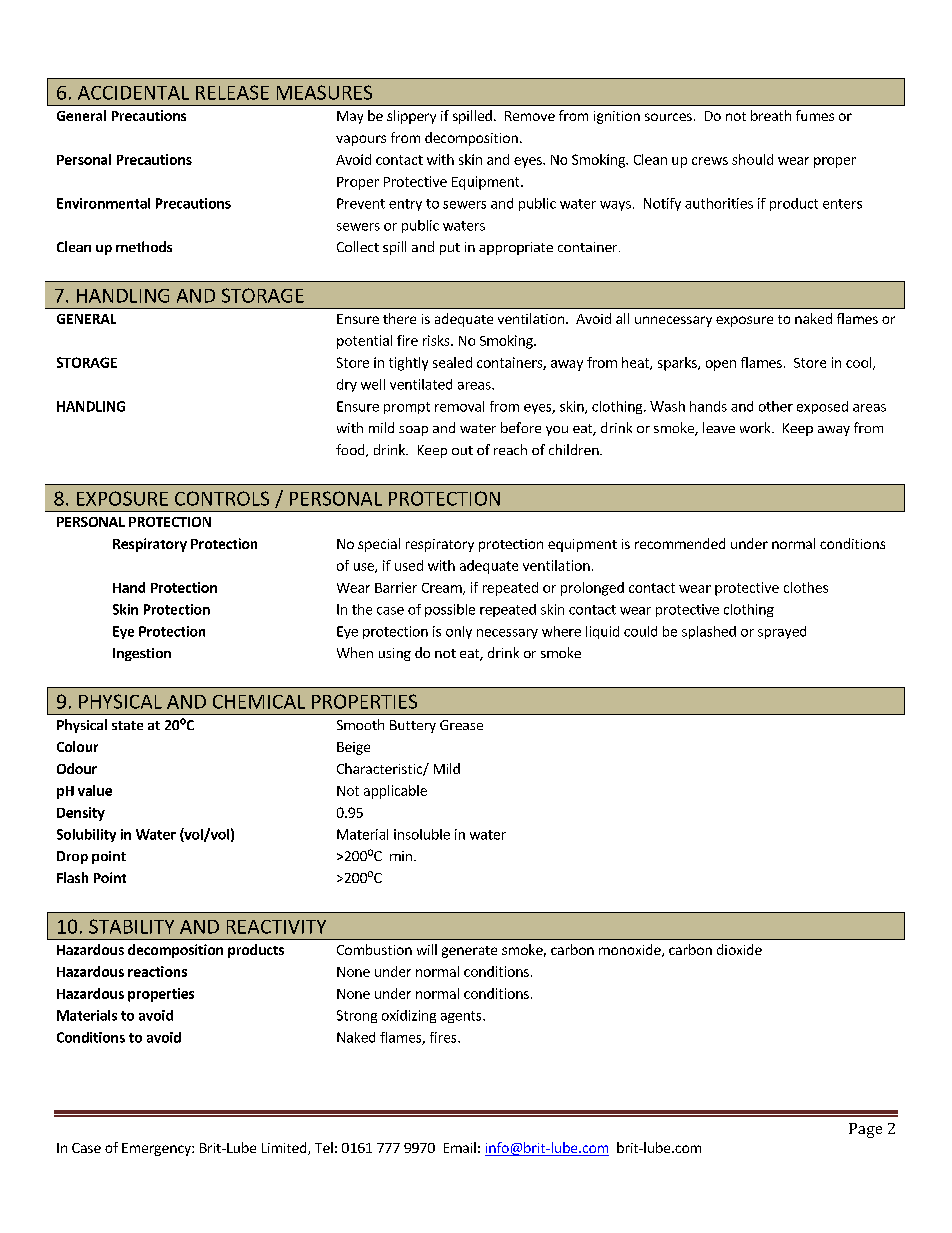  What do you see at coordinates (756, 427) in the screenshot?
I see `work` at bounding box center [756, 427].
